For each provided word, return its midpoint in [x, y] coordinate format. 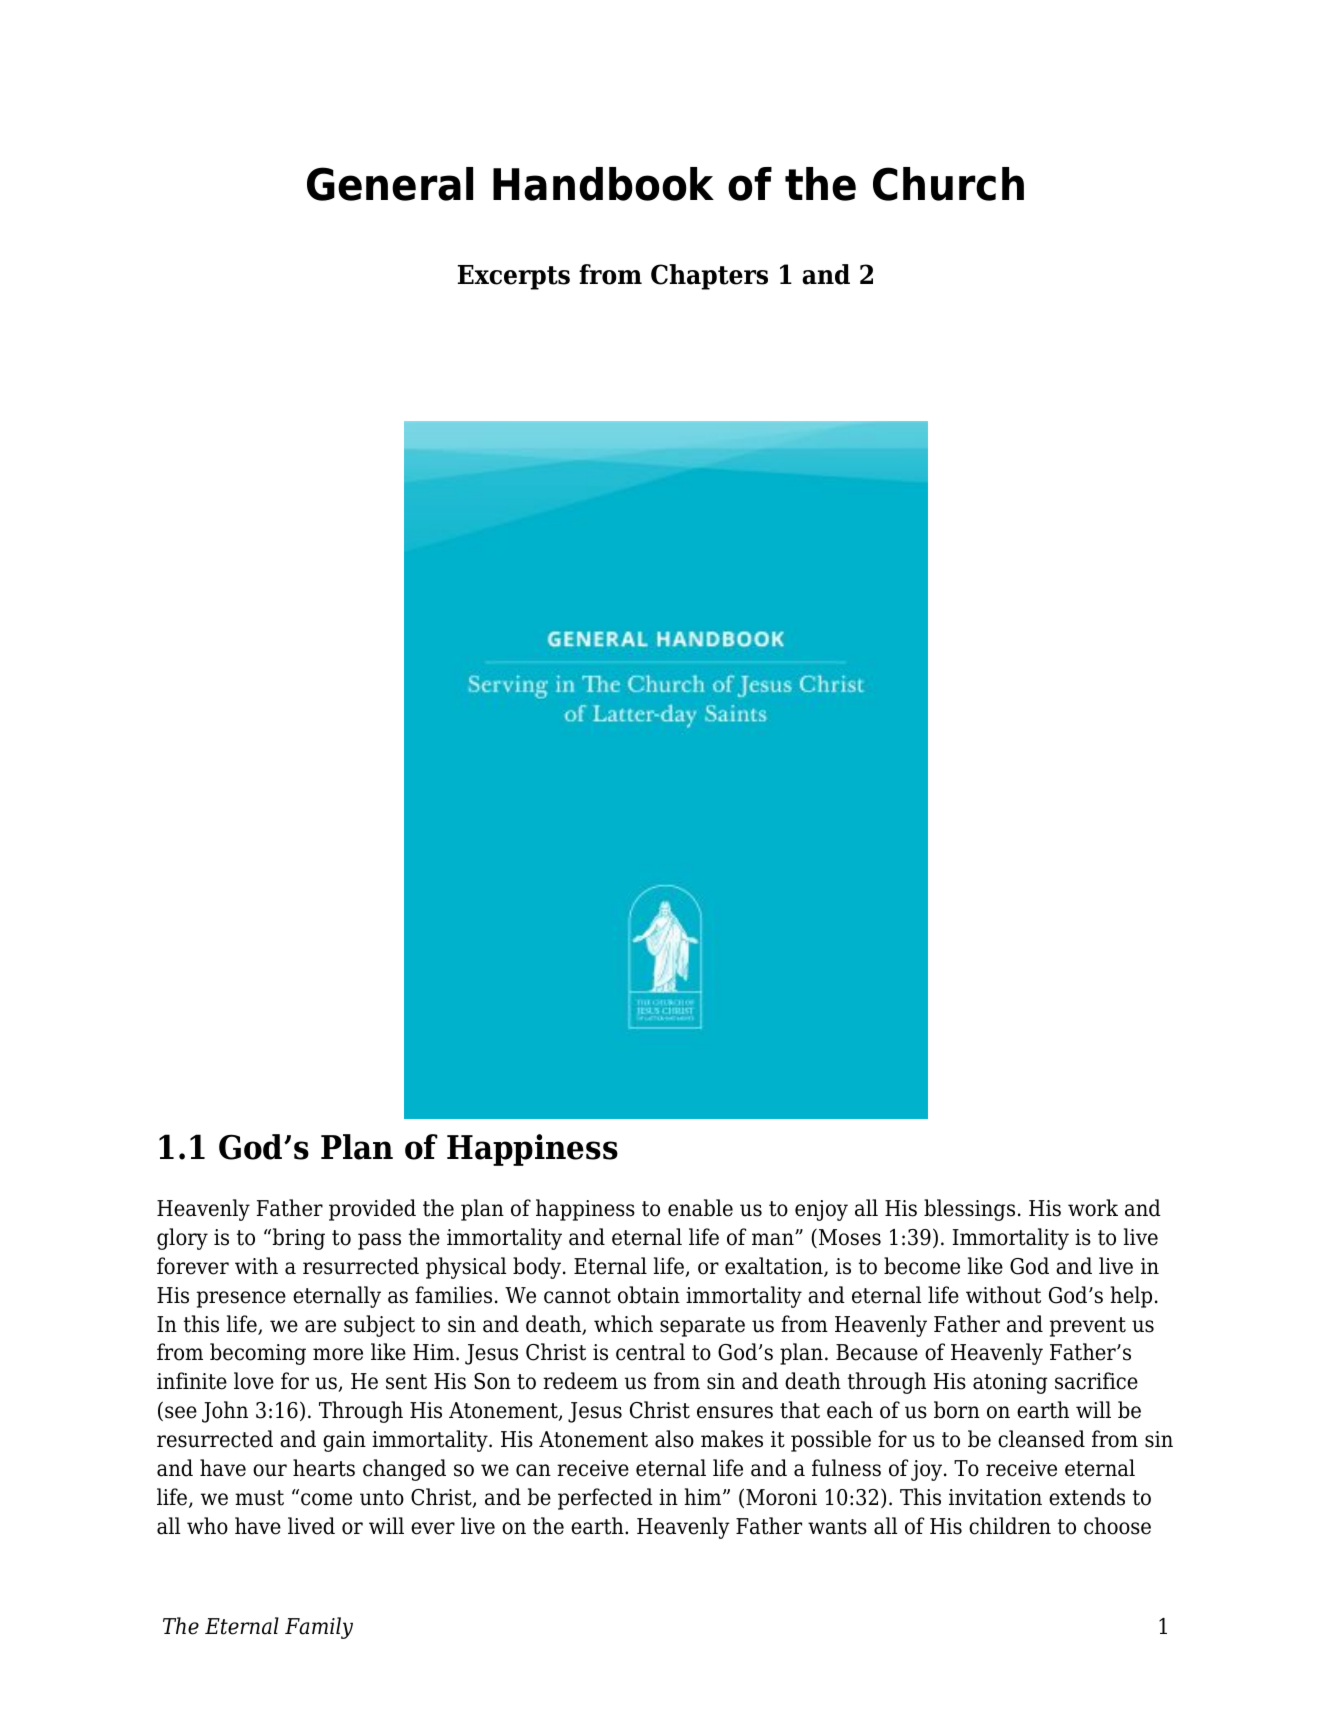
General [390, 184]
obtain [649, 1295]
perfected [605, 1499]
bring [297, 1239]
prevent [1088, 1327]
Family [319, 1628]
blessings [969, 1210]
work [1093, 1208]
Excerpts [514, 277]
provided [372, 1210]
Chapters [709, 277]
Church [948, 184]
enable [700, 1208]
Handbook [603, 184]
